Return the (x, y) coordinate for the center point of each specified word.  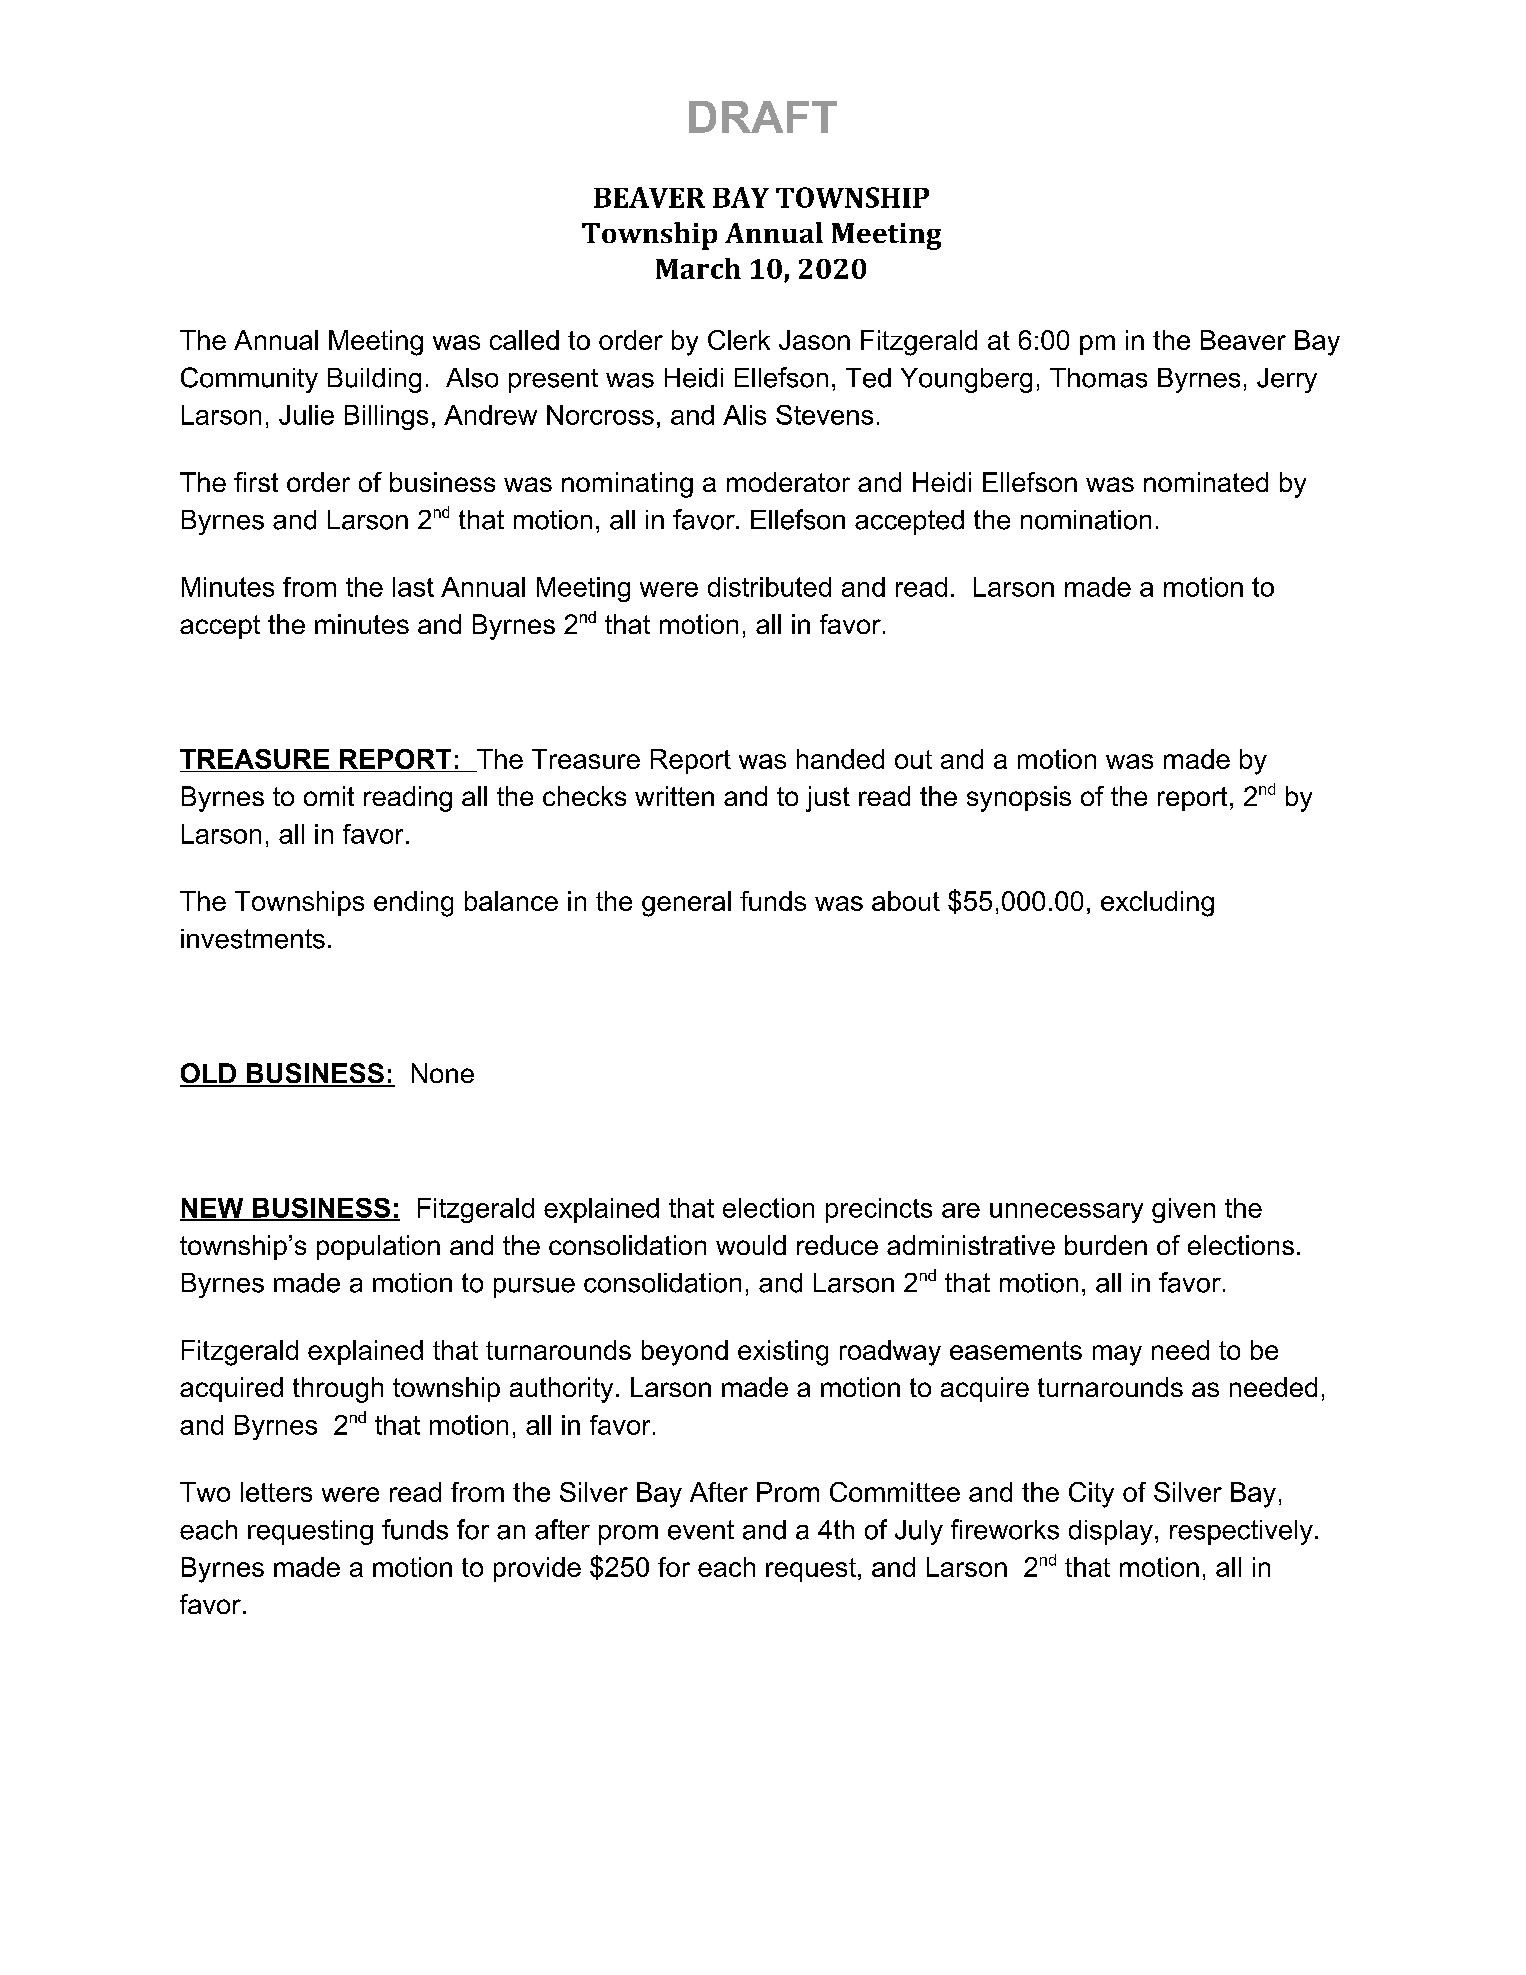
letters (276, 1492)
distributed (769, 587)
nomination (1086, 520)
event (701, 1530)
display (1111, 1532)
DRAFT (763, 117)
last (413, 587)
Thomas (1098, 378)
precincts (879, 1210)
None (443, 1073)
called (524, 340)
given (1183, 1210)
